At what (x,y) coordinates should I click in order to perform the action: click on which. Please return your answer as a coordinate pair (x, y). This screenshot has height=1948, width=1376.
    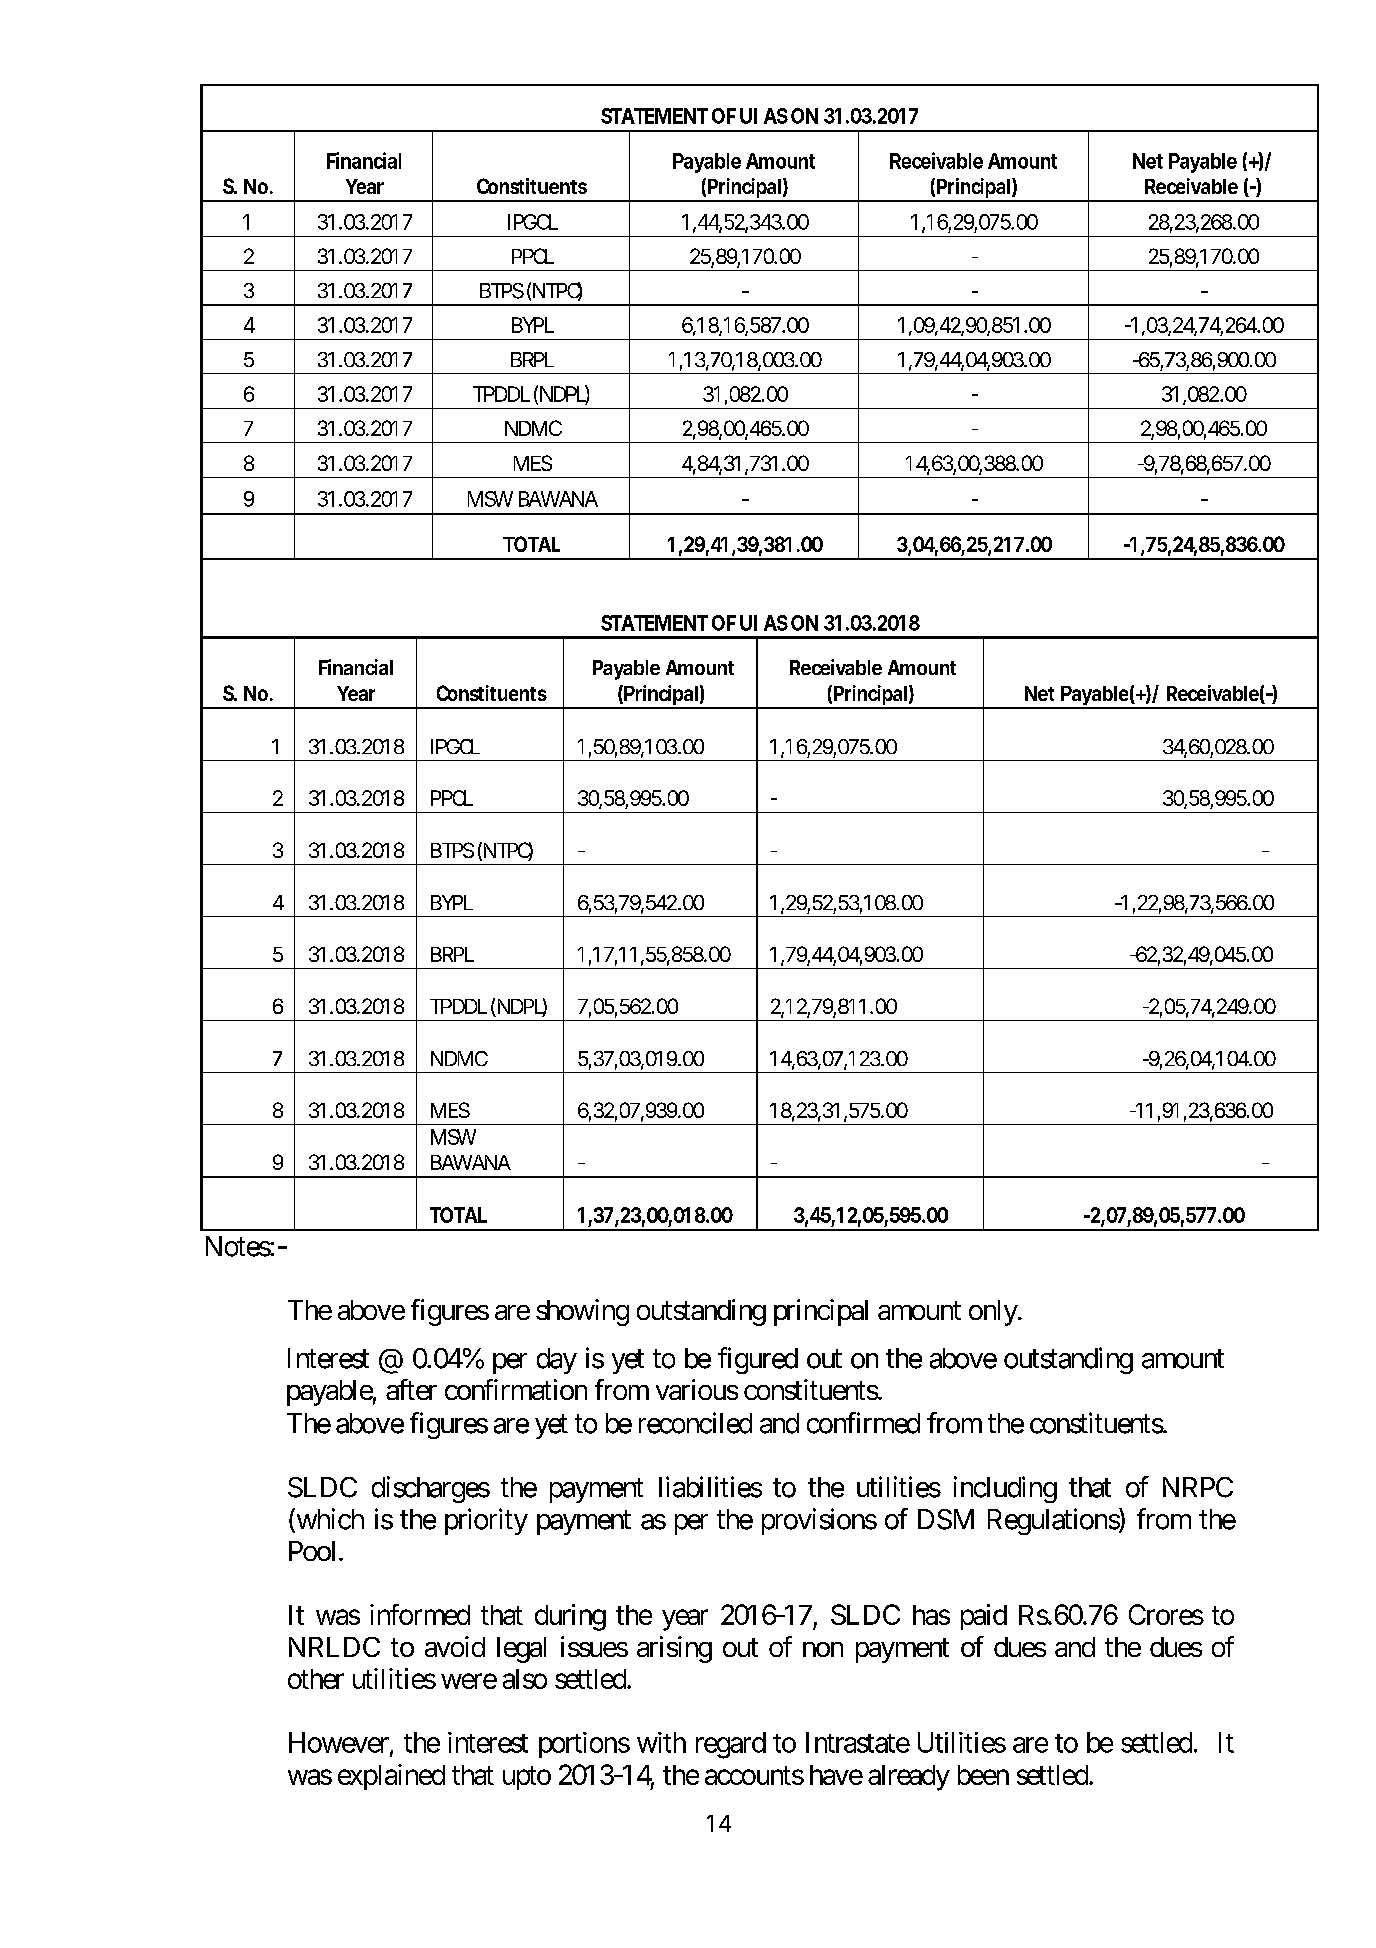
    Looking at the image, I should click on (329, 1520).
